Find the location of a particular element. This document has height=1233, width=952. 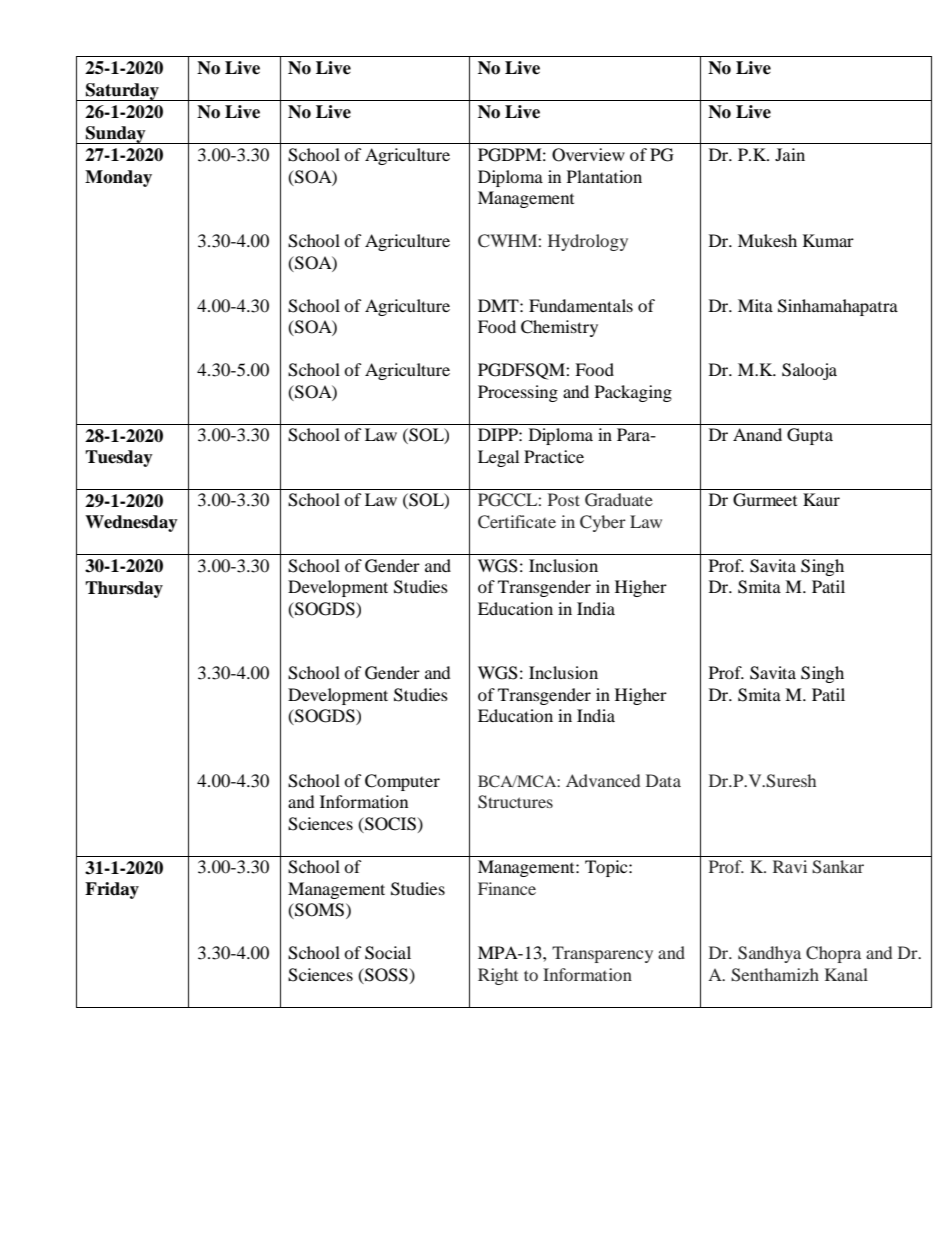

Mukesh is located at coordinates (767, 240).
